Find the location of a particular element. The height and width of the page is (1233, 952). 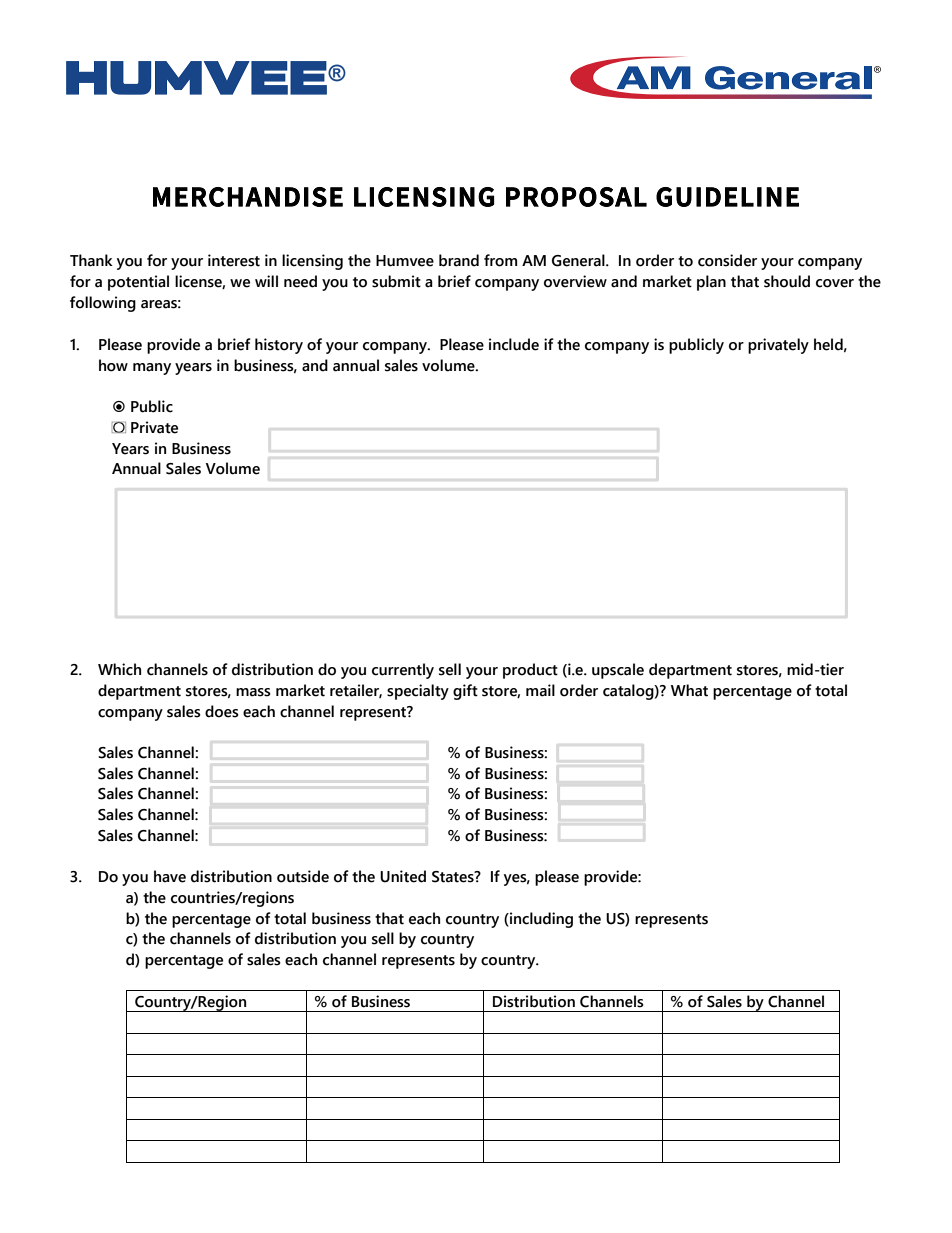

MERCHANDISE is located at coordinates (248, 197).
